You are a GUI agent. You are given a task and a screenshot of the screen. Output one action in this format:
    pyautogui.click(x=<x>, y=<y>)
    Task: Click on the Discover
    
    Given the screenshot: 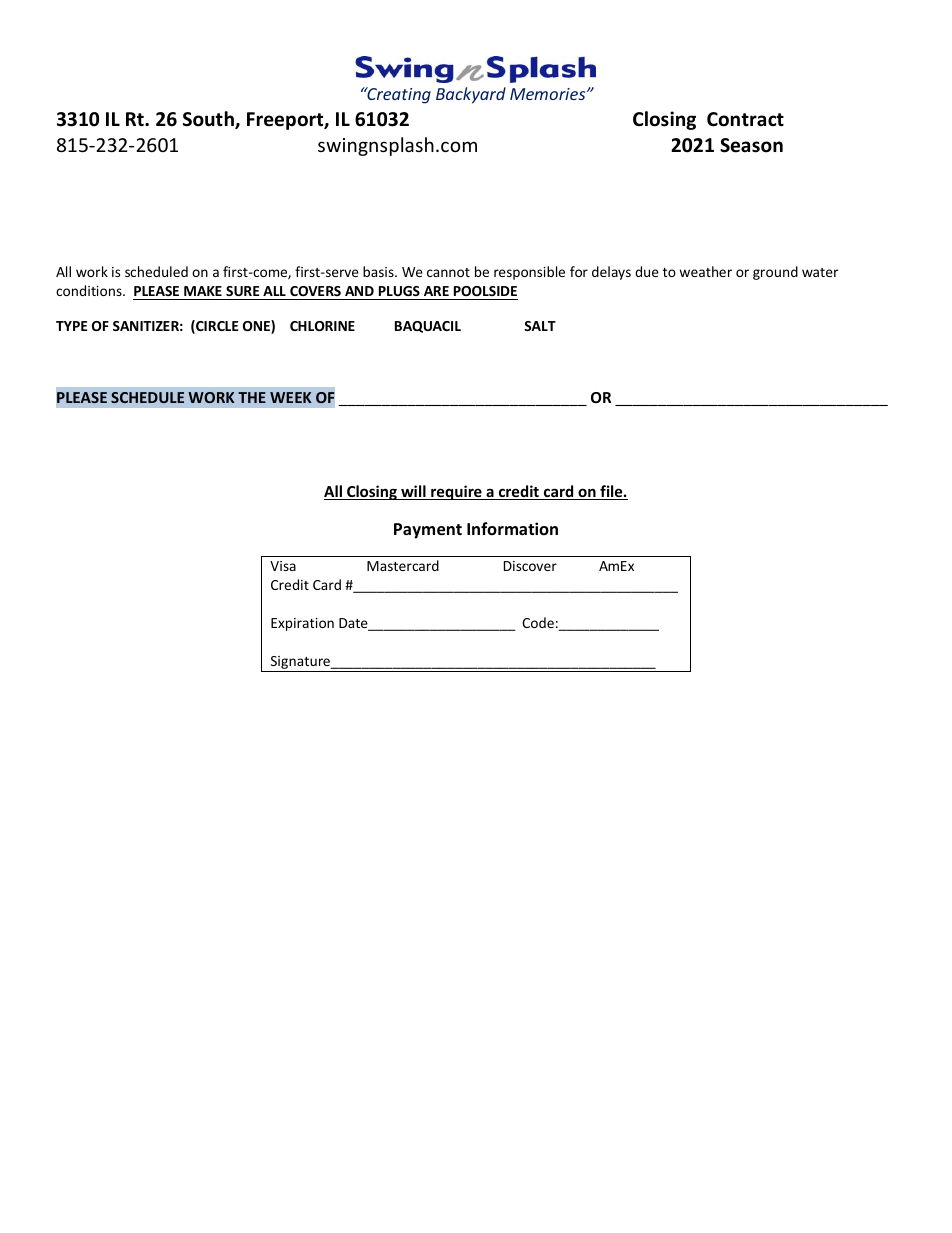 What is the action you would take?
    pyautogui.click(x=530, y=566)
